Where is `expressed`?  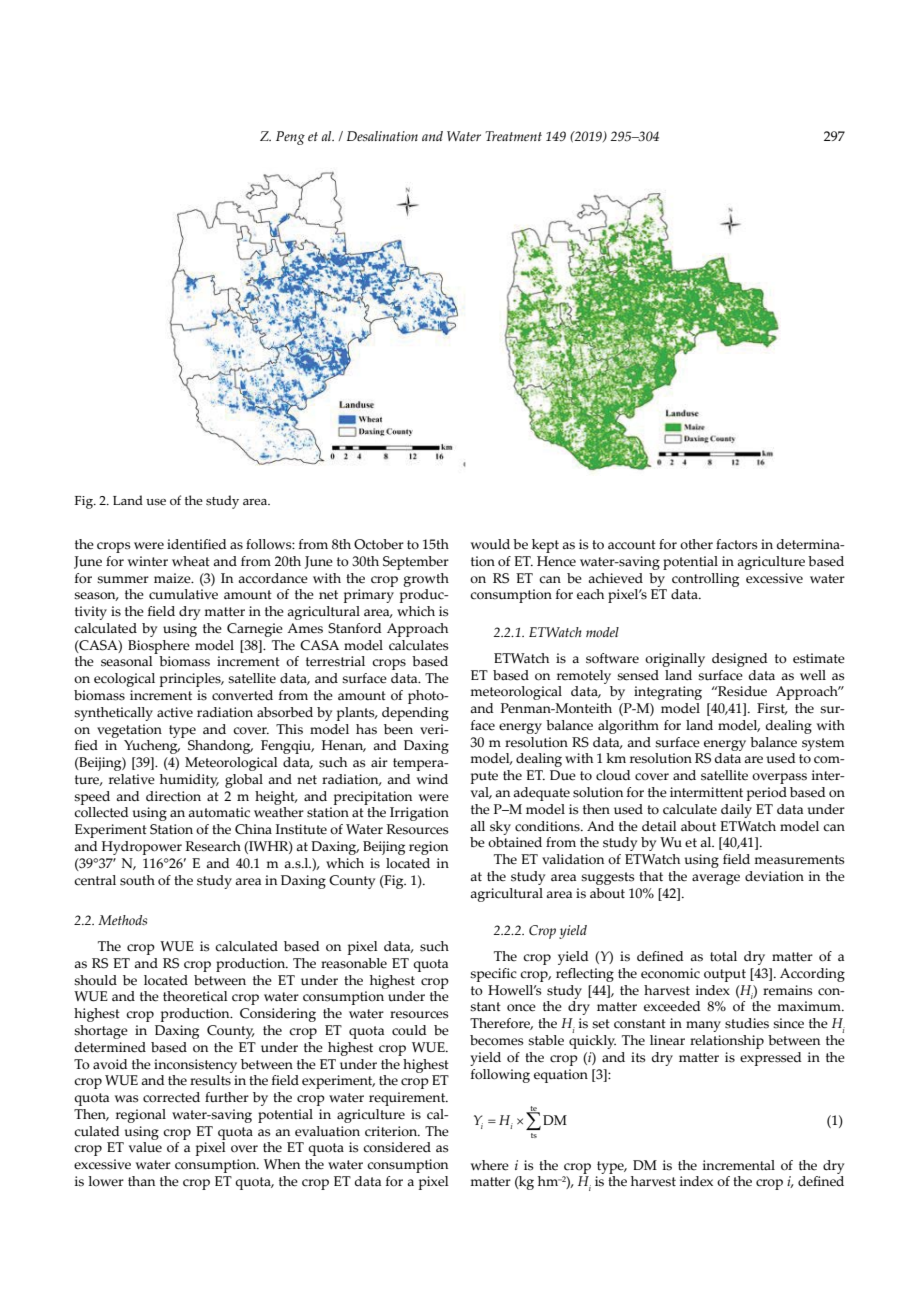
expressed is located at coordinates (771, 1059).
